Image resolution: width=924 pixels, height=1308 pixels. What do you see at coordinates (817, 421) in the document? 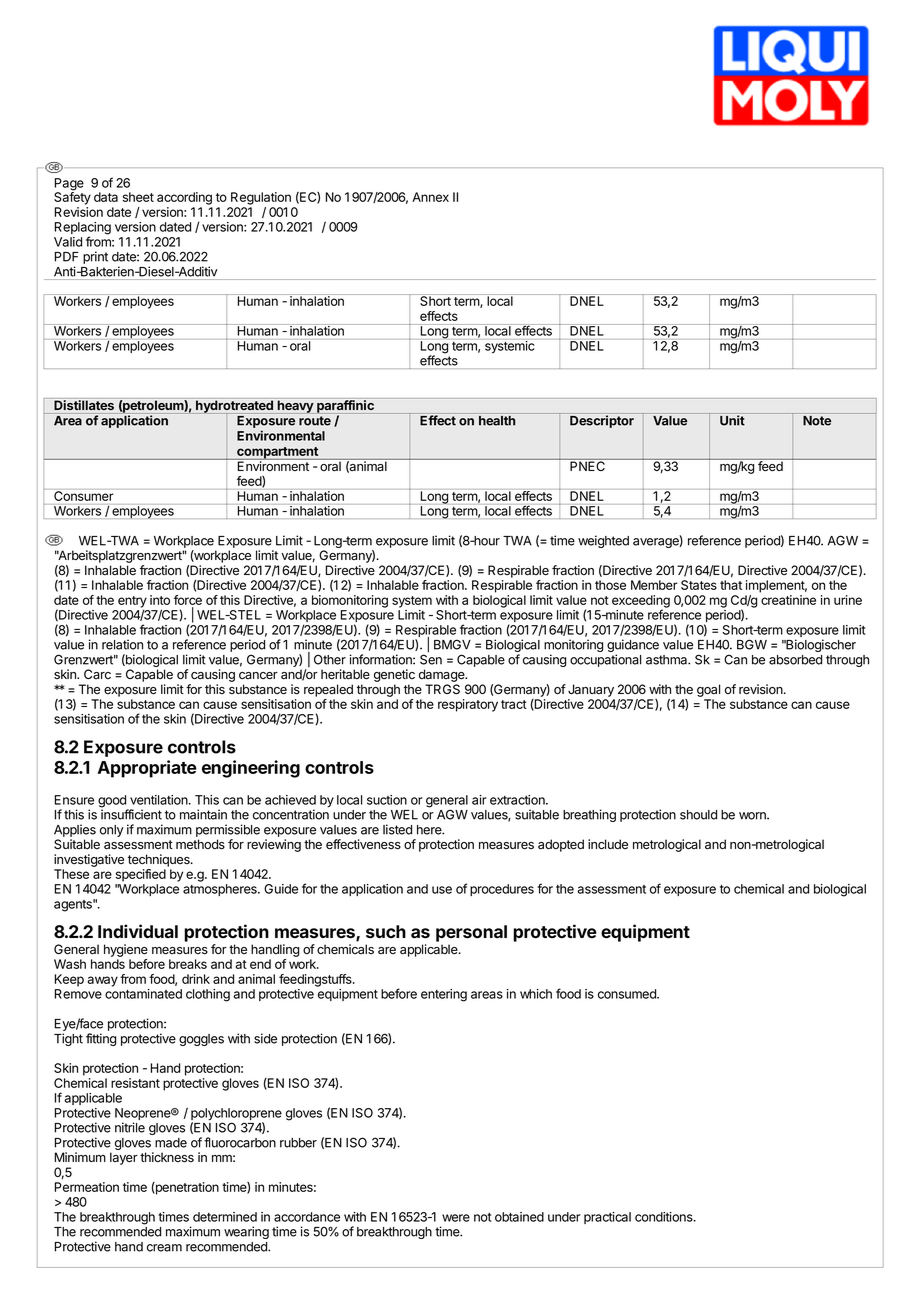
I see `Note` at bounding box center [817, 421].
